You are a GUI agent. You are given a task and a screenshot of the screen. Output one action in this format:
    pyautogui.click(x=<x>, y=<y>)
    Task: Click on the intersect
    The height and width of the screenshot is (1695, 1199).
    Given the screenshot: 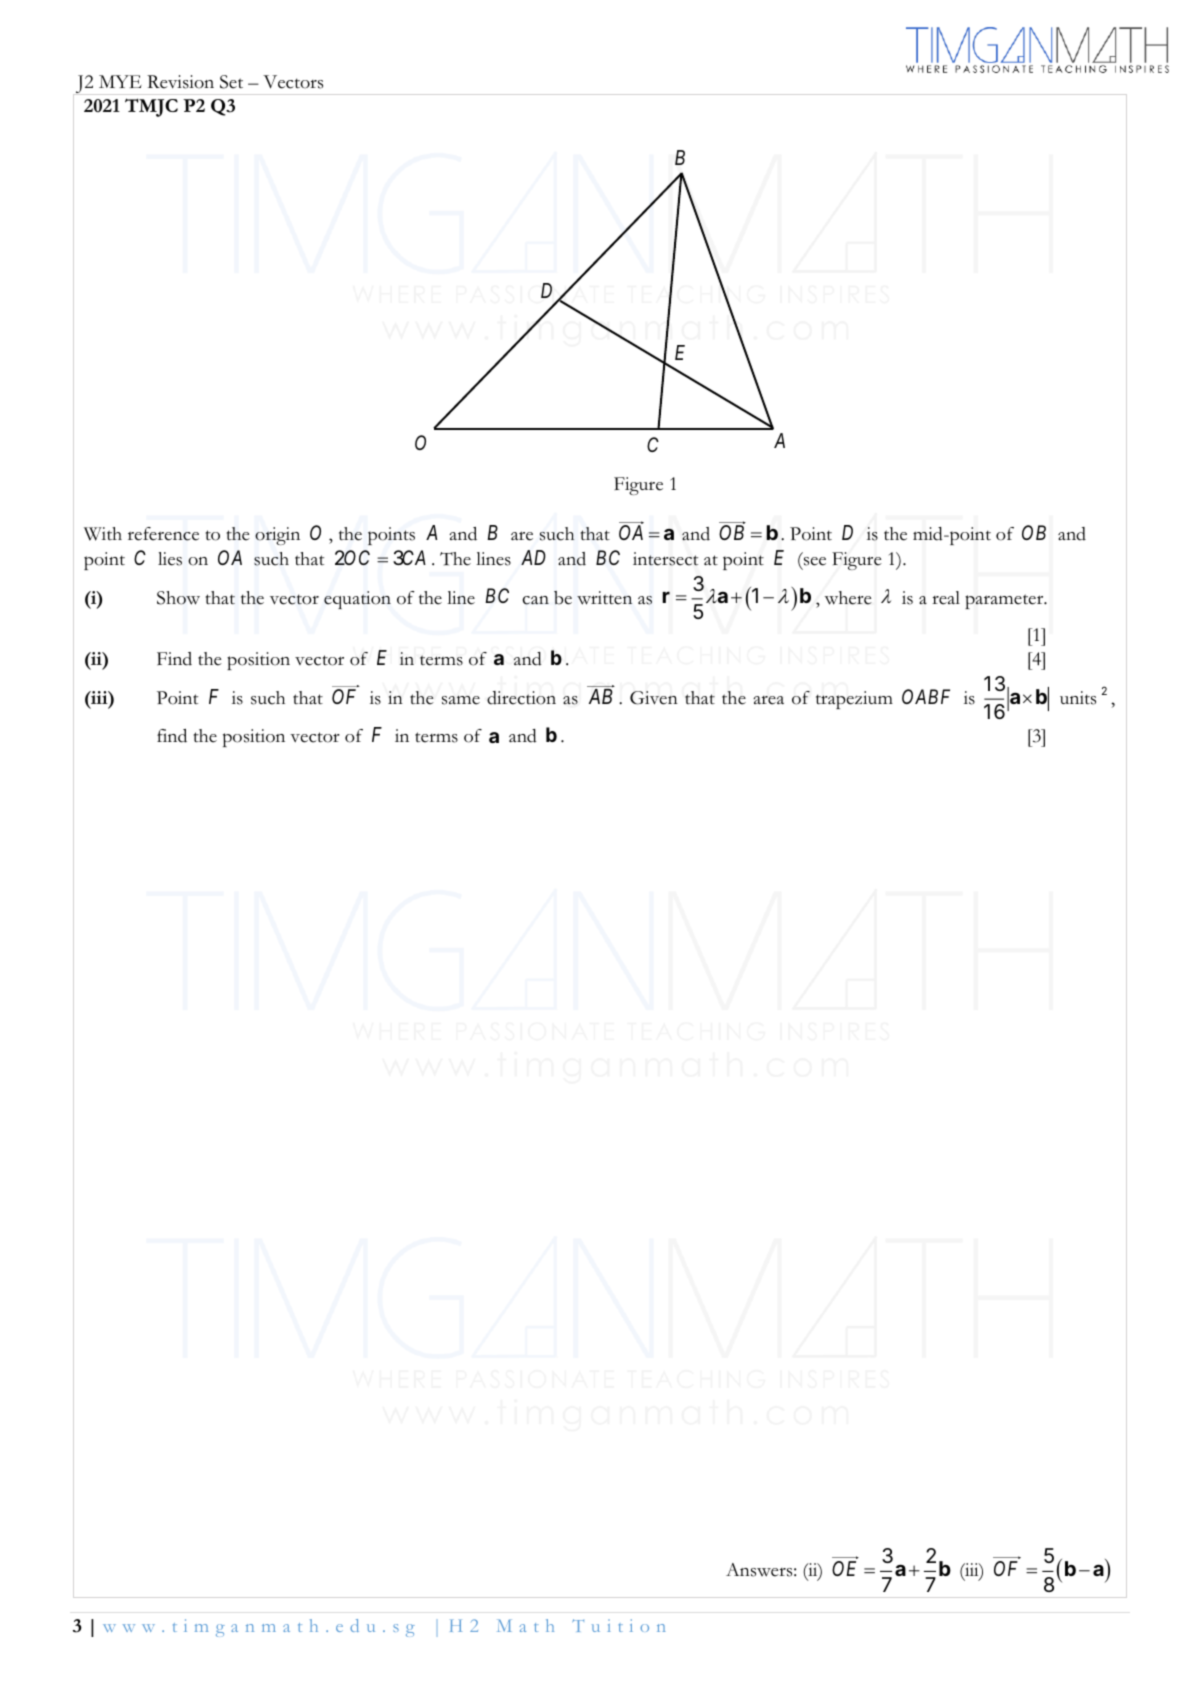 What is the action you would take?
    pyautogui.click(x=665, y=559)
